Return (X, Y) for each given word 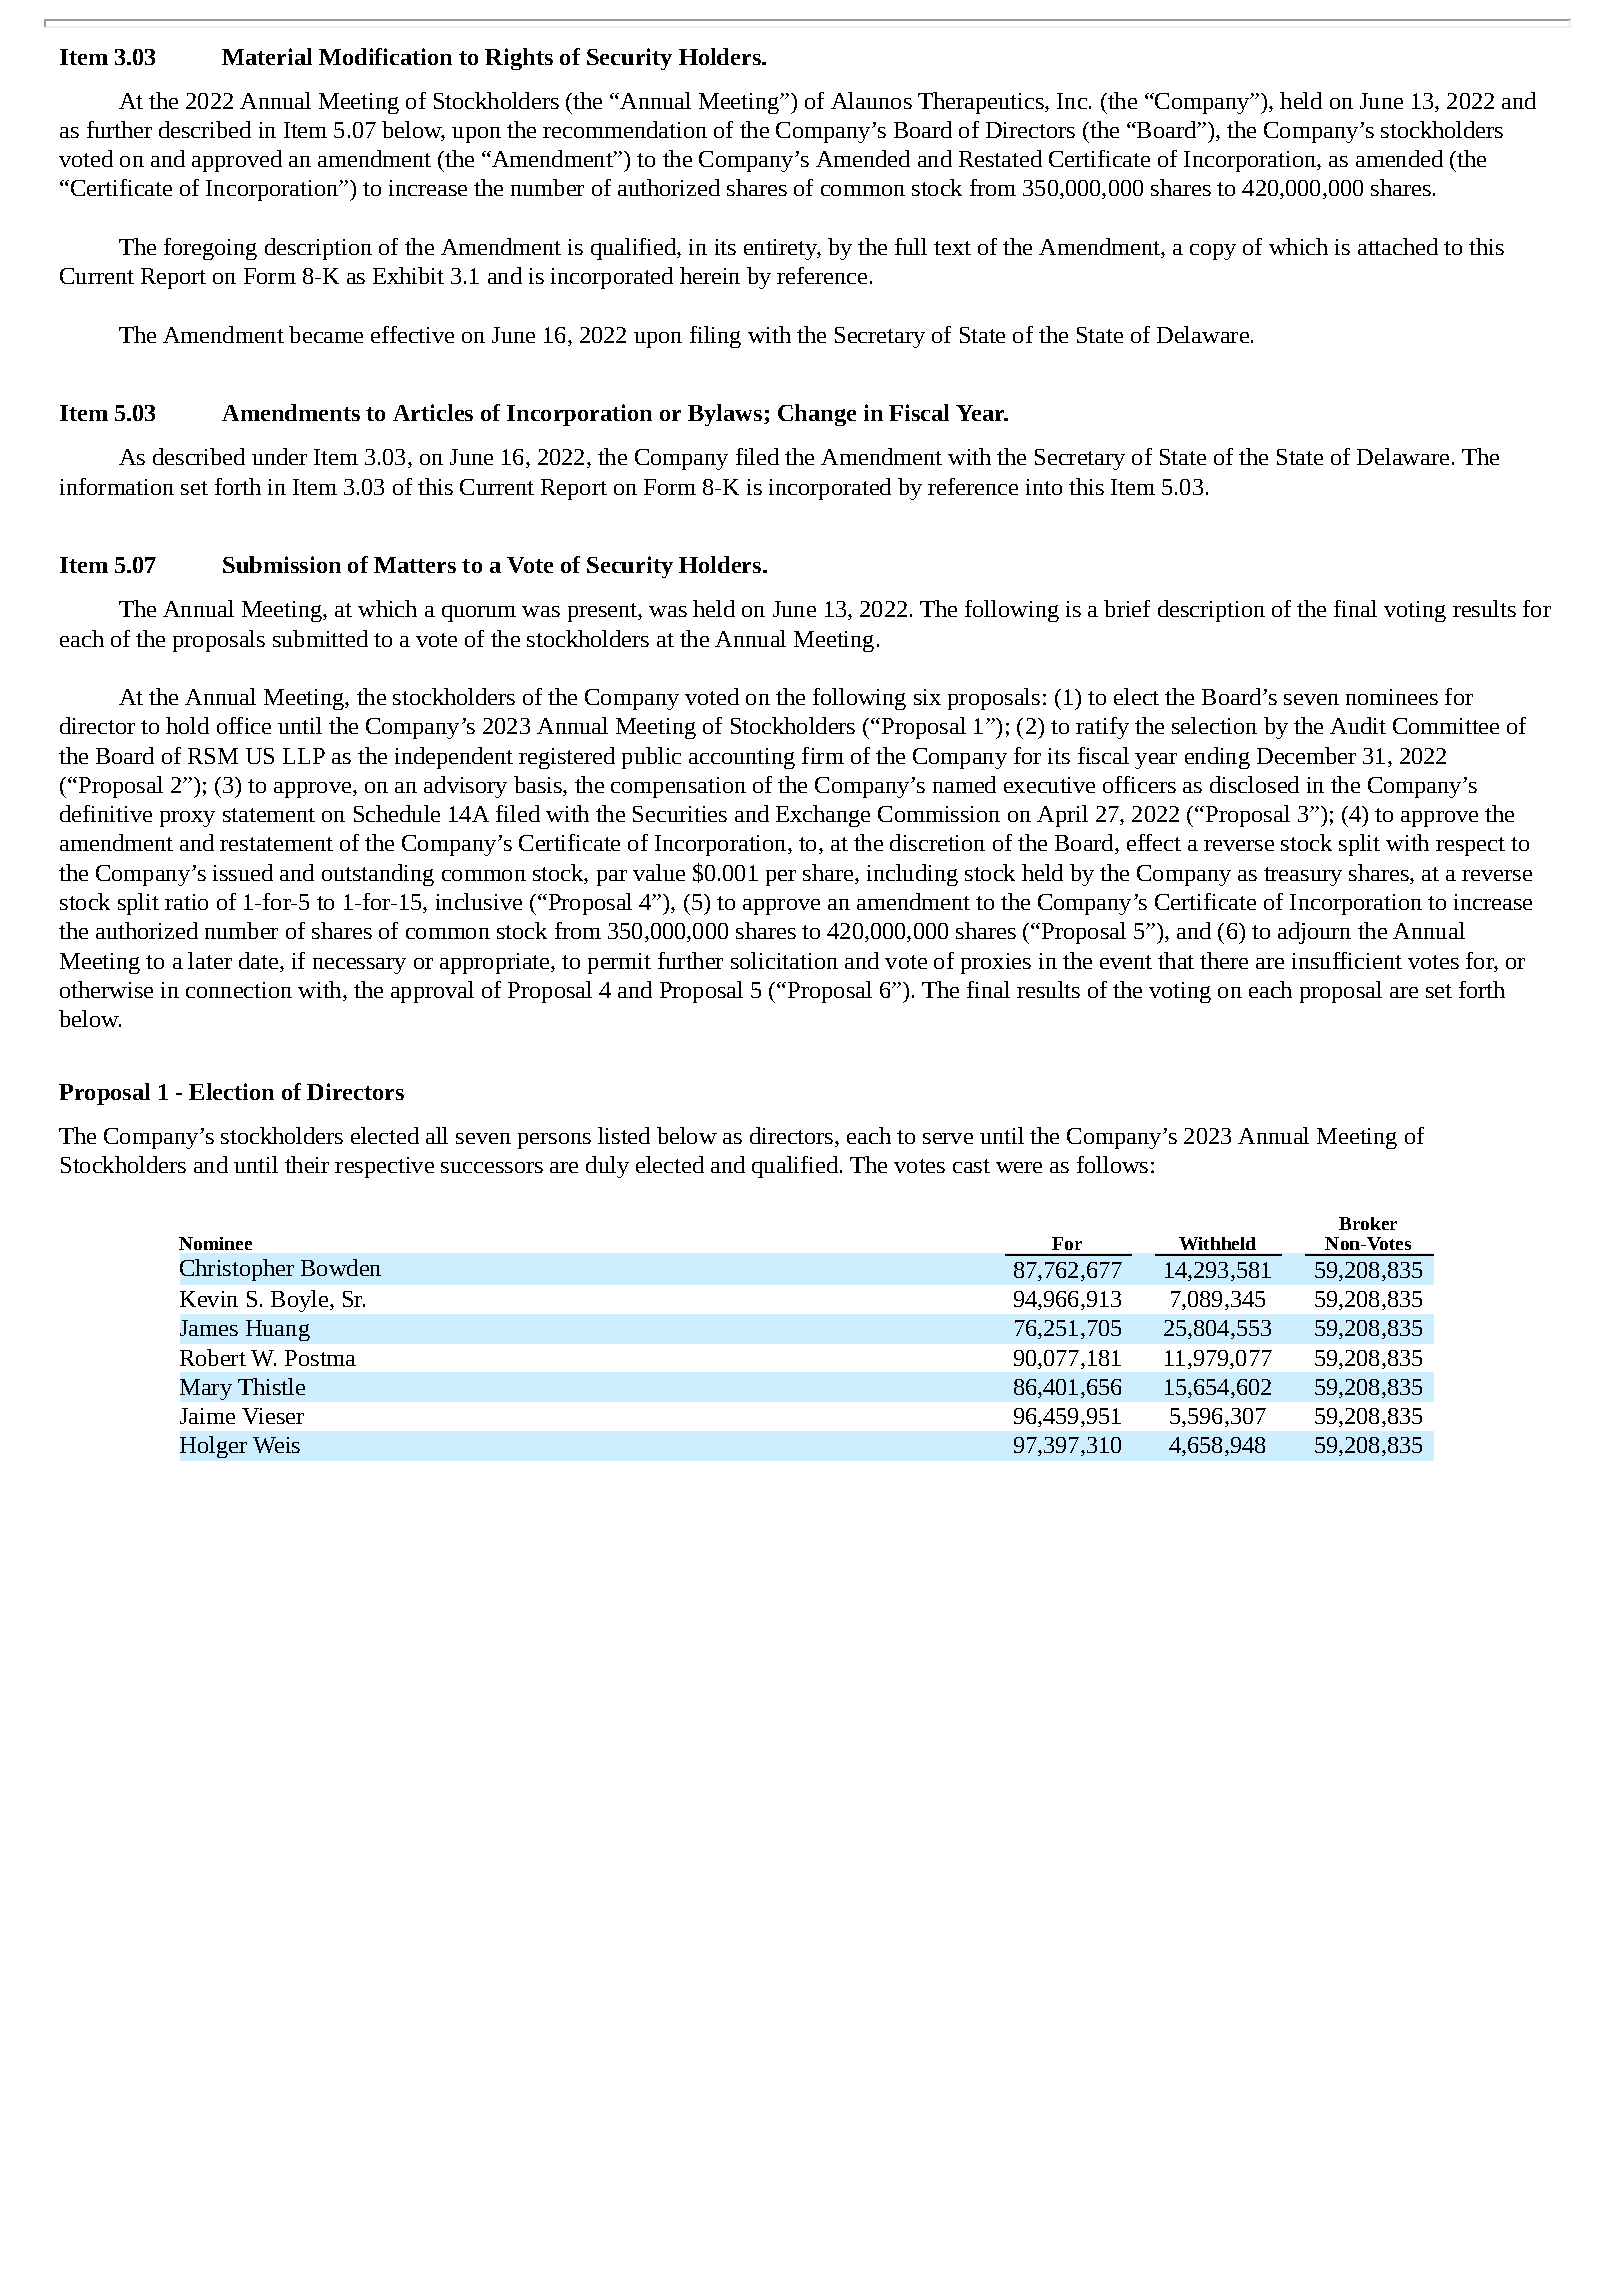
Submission (282, 564)
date (258, 960)
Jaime (207, 1416)
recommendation (625, 129)
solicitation (784, 960)
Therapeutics (982, 103)
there (1224, 960)
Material (267, 56)
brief (1127, 608)
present (603, 612)
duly (607, 1167)
